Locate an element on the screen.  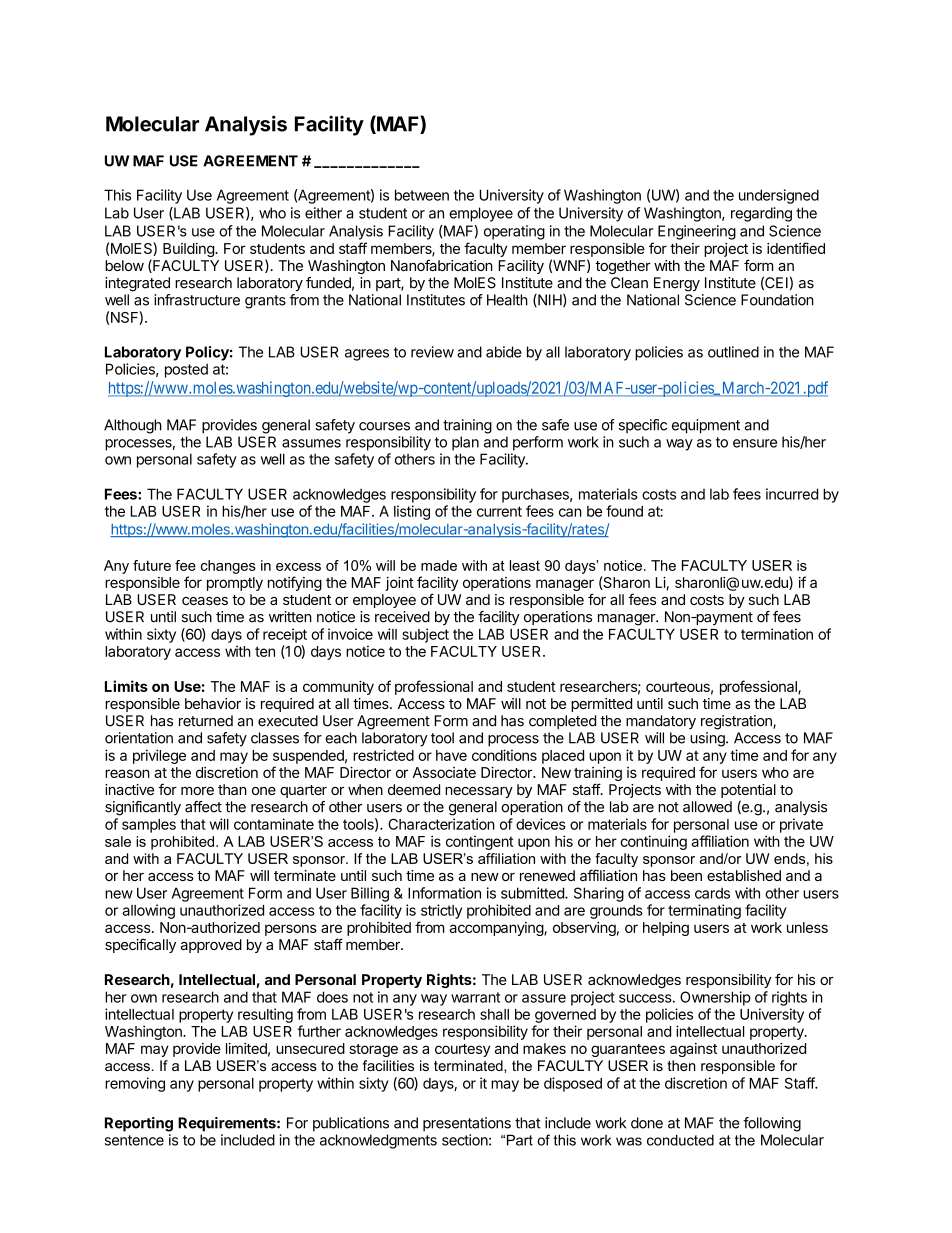
Reporting is located at coordinates (139, 1124).
